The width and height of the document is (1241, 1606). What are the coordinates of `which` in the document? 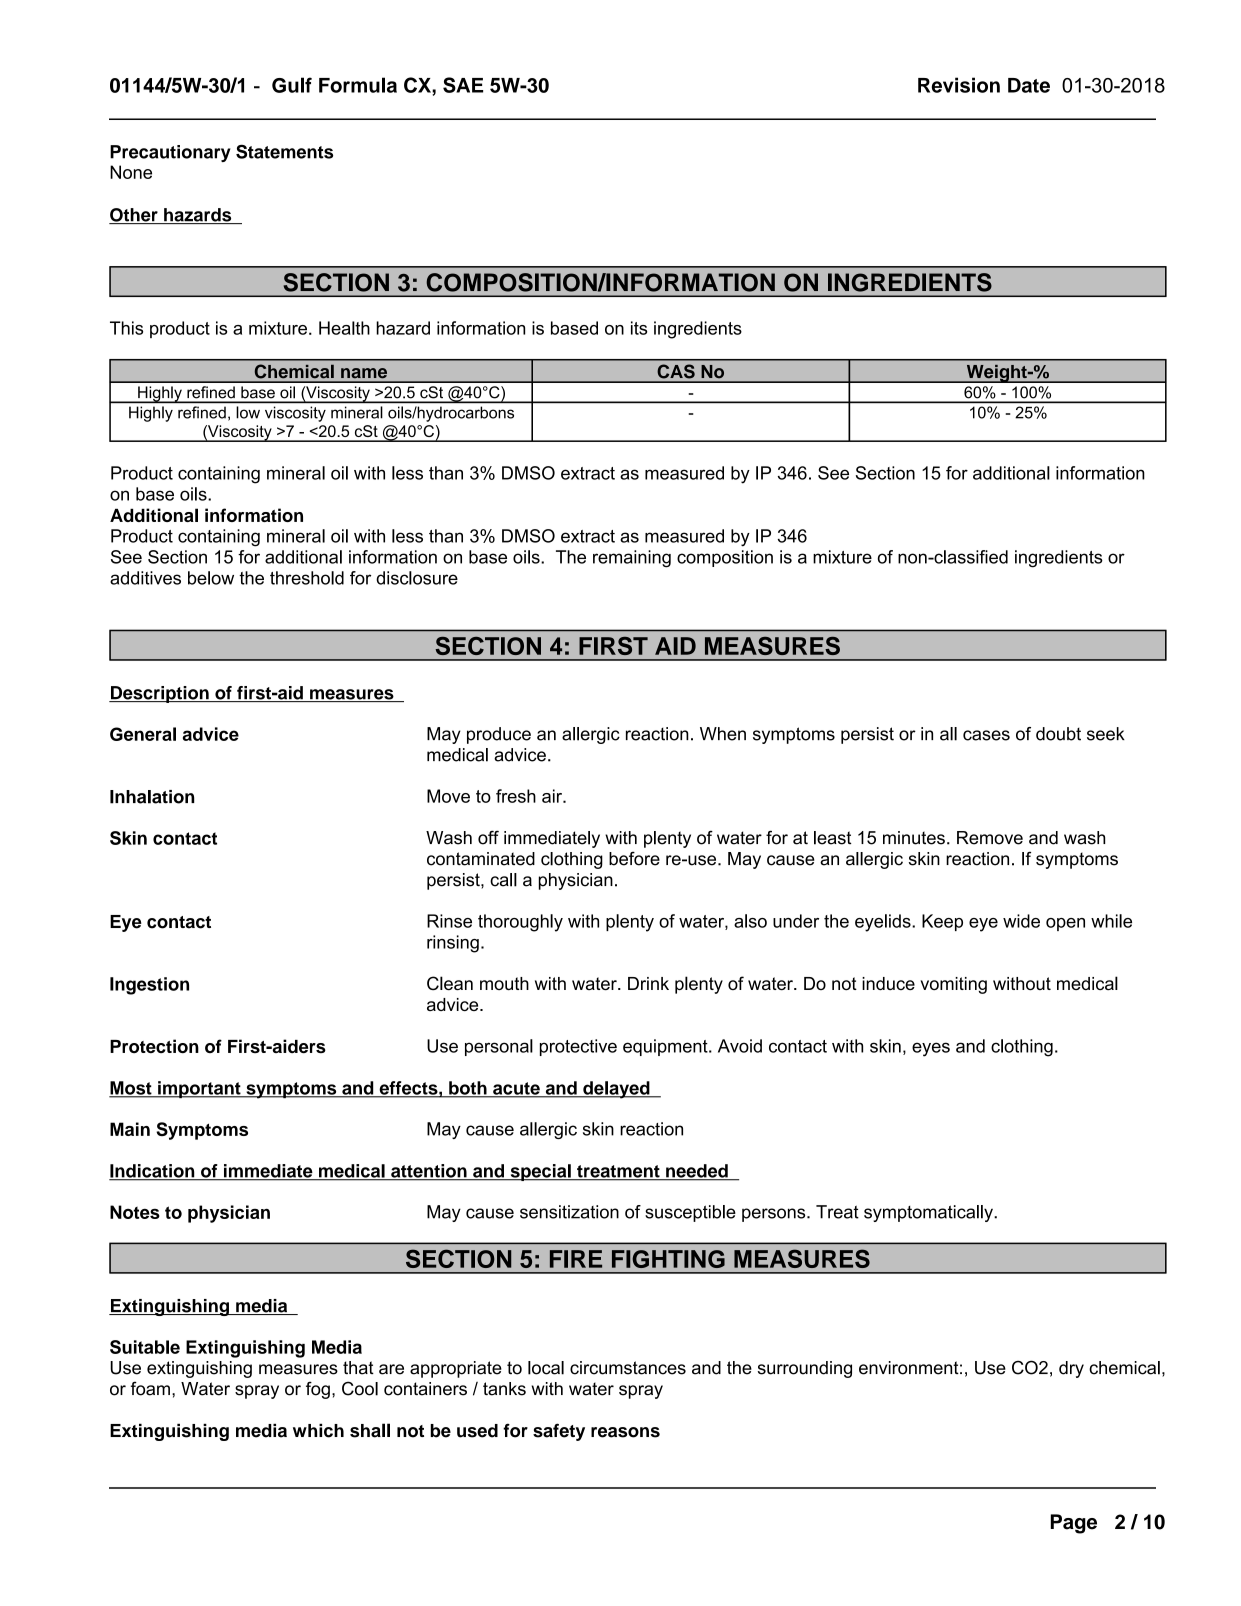 It's located at (318, 1430).
